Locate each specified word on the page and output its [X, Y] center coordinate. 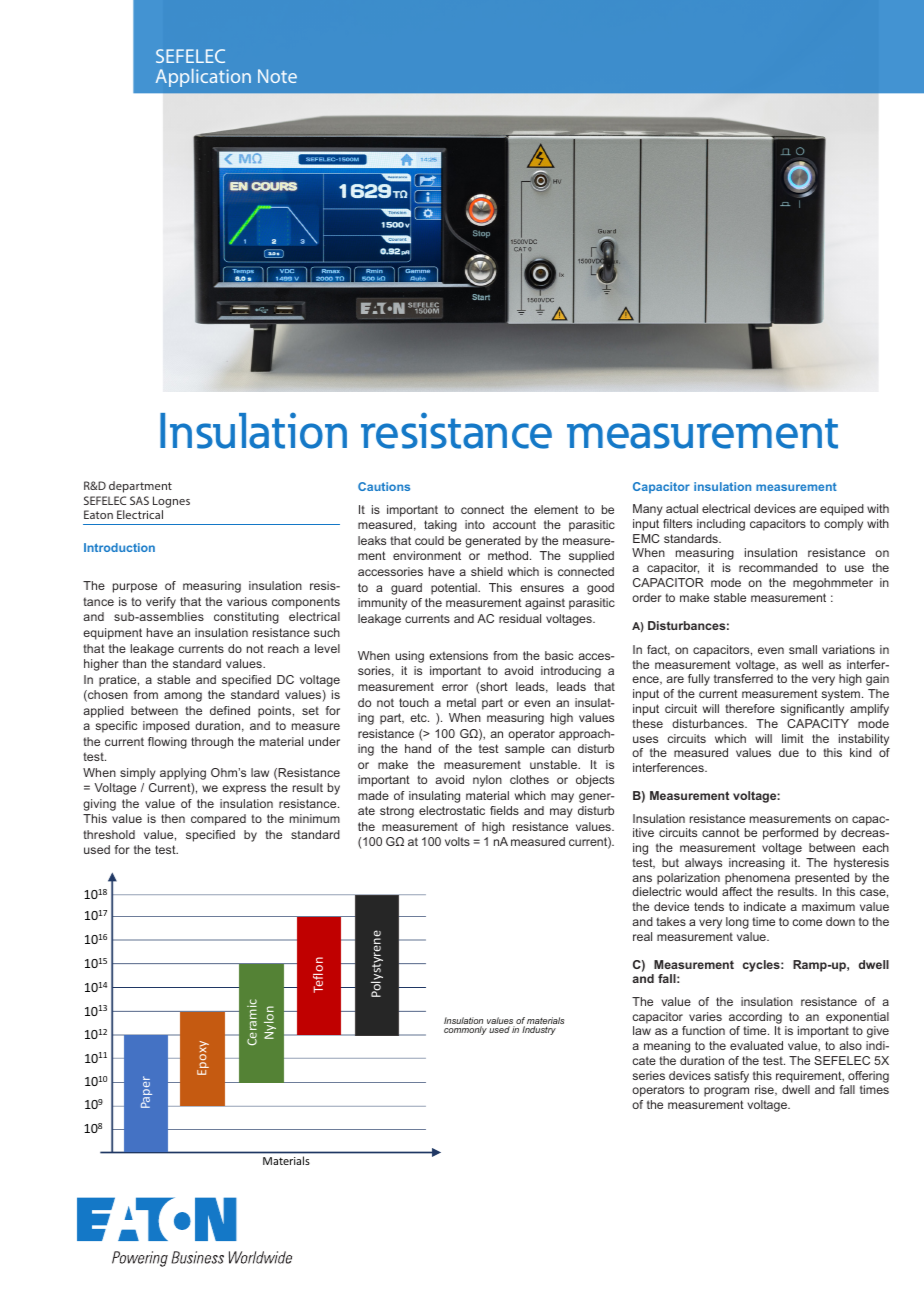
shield [487, 571]
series [649, 1075]
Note [277, 76]
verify [161, 603]
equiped [842, 510]
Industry [539, 1030]
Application [203, 78]
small [803, 649]
